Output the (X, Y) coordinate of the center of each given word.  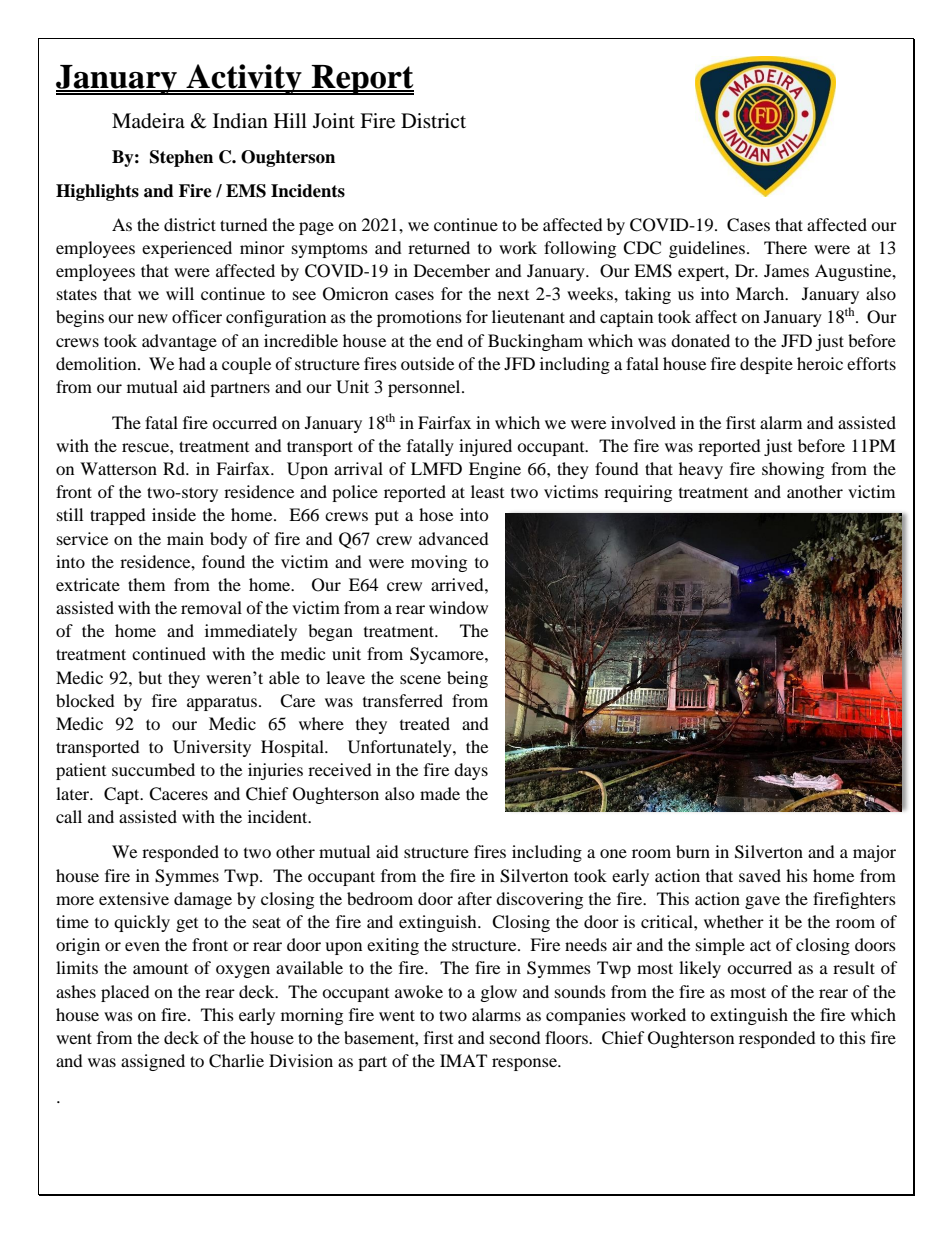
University (212, 748)
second (515, 1037)
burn (693, 851)
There (785, 247)
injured (485, 447)
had (192, 363)
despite (766, 365)
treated (425, 723)
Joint (334, 121)
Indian (240, 120)
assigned (153, 1062)
